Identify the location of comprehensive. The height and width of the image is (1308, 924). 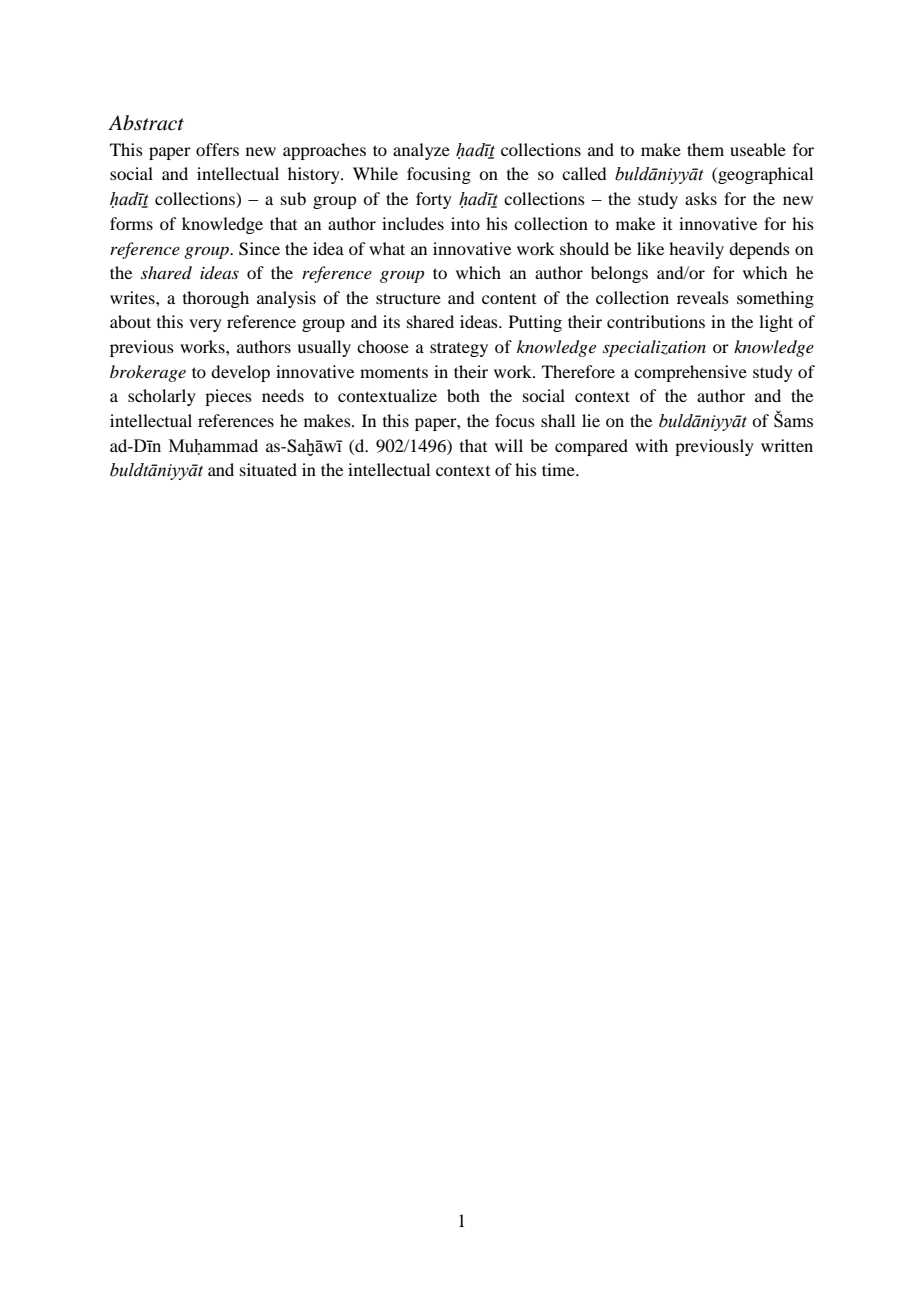
(690, 373).
